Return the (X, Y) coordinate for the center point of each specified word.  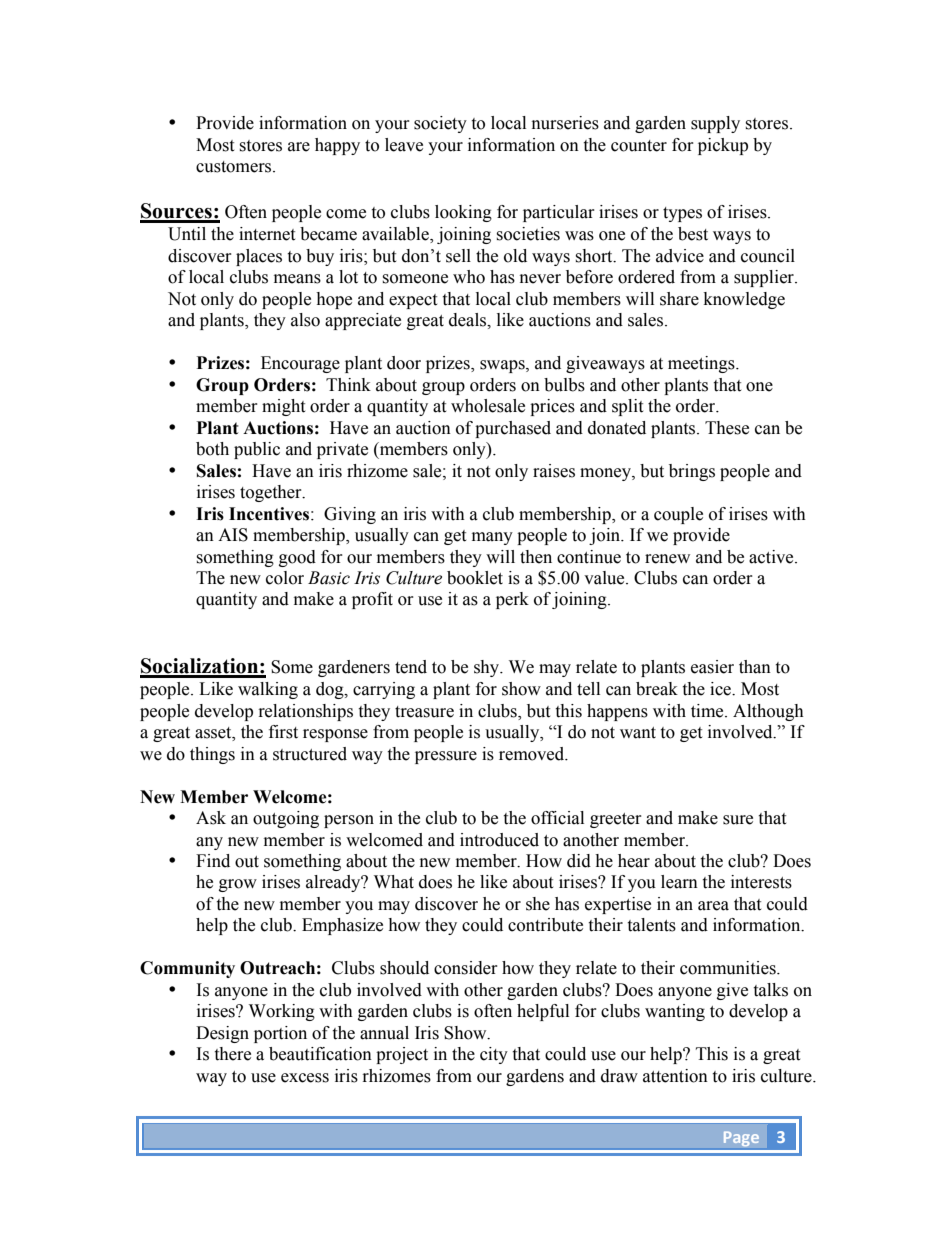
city (494, 1055)
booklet (475, 578)
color (285, 578)
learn (679, 882)
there (232, 1054)
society (440, 124)
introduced (499, 840)
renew (667, 559)
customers (235, 167)
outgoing (286, 819)
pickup (723, 146)
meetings (702, 364)
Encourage (300, 364)
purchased (513, 429)
